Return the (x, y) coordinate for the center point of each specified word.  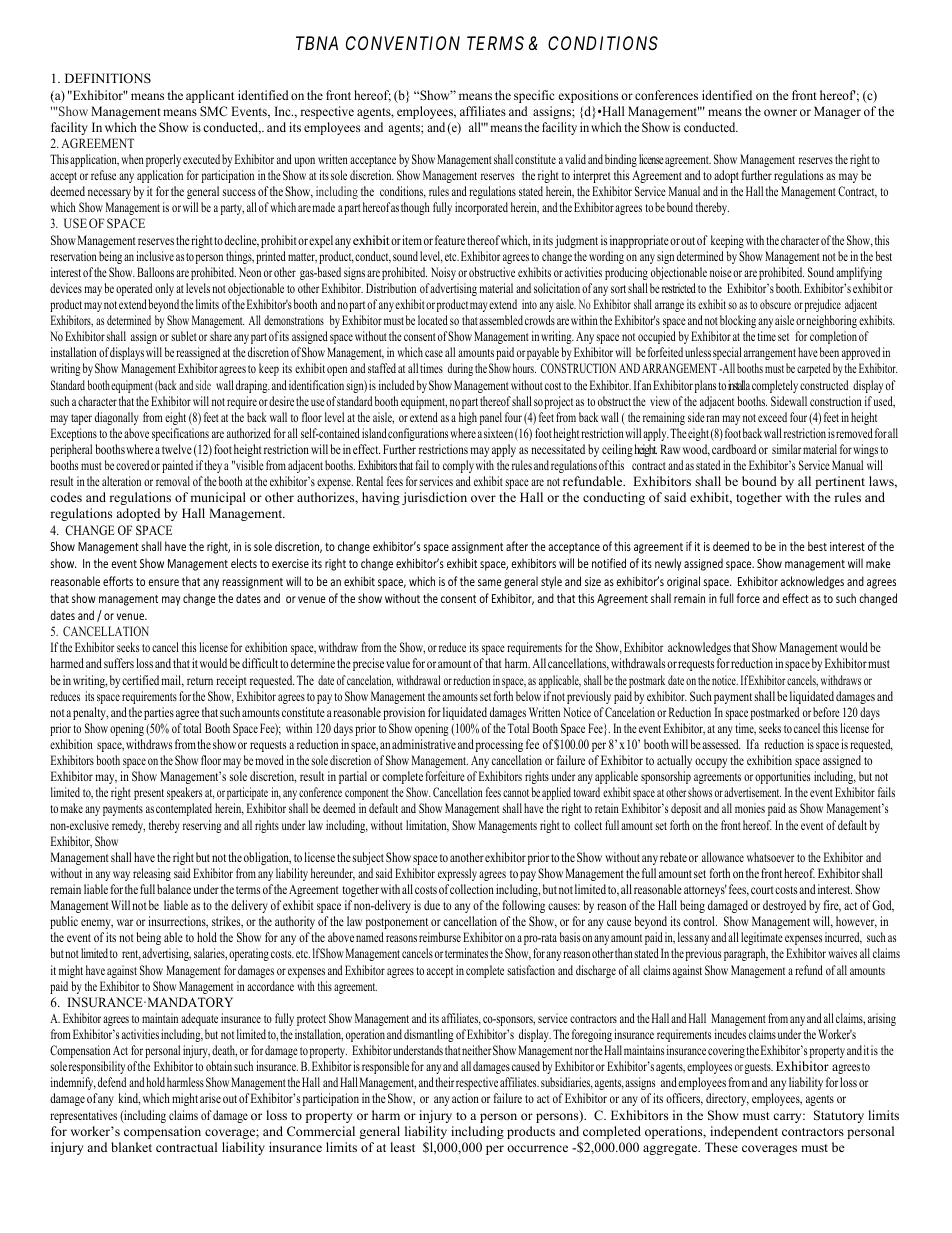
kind (129, 1099)
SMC (213, 111)
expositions (588, 96)
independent (744, 1132)
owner (780, 112)
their (444, 1082)
